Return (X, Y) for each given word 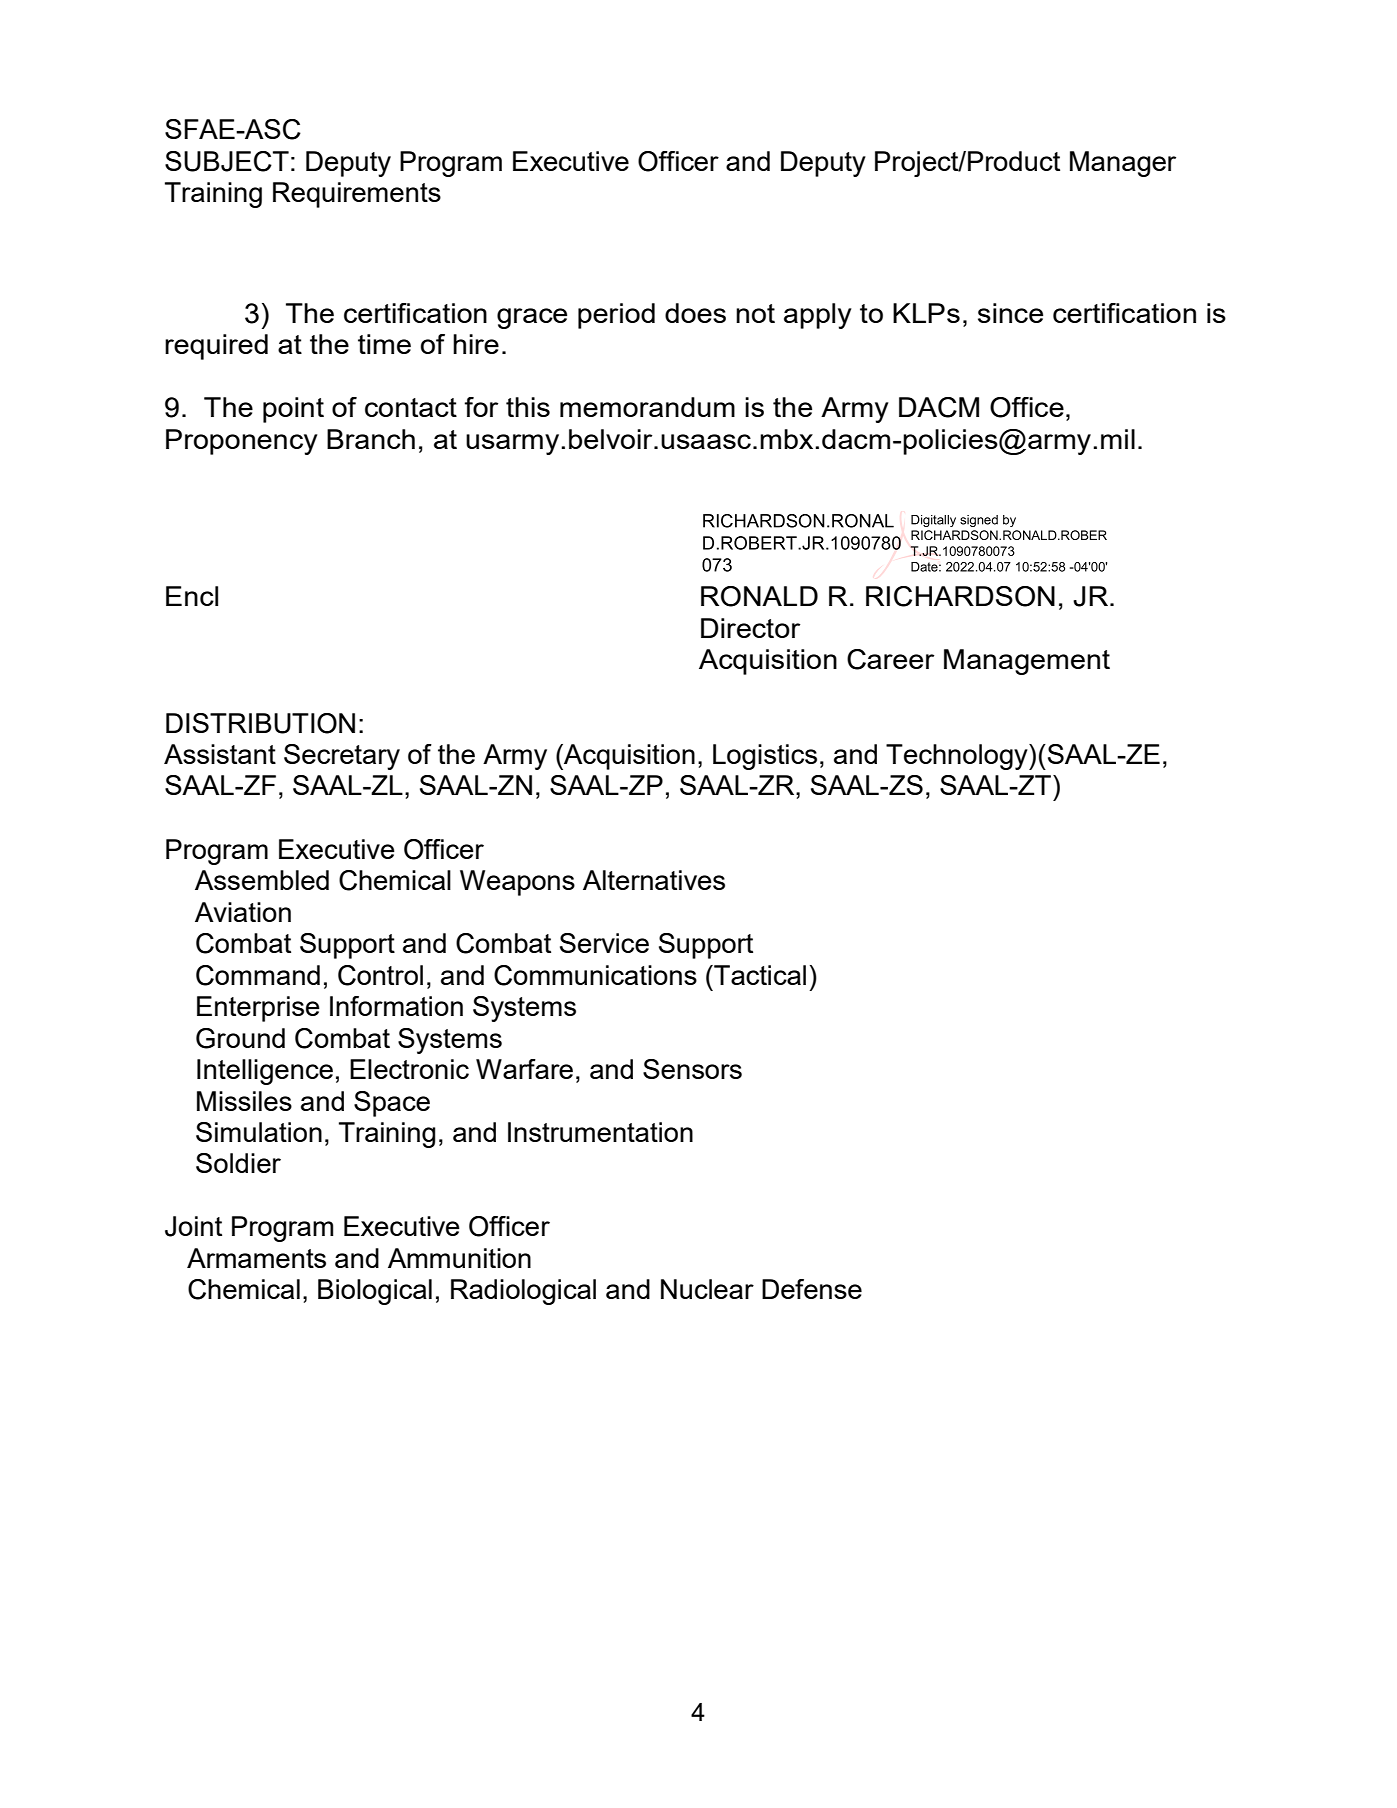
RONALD (759, 596)
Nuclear (707, 1289)
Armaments (256, 1258)
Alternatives (654, 880)
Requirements (357, 195)
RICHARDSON (960, 596)
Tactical (759, 975)
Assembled (262, 880)
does (695, 313)
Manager (1123, 164)
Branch (371, 439)
